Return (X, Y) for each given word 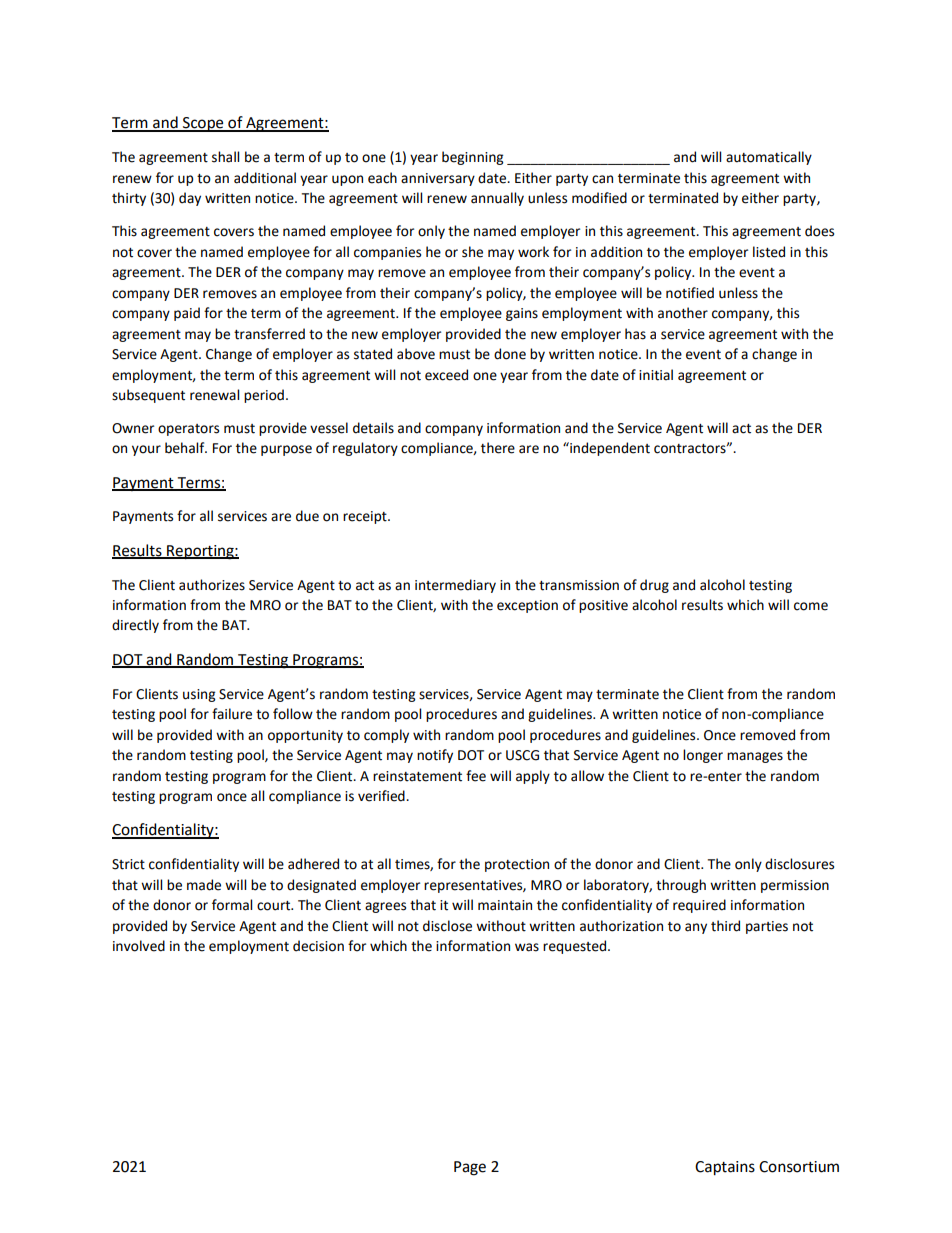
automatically (769, 158)
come (811, 606)
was (527, 947)
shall (225, 157)
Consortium (799, 1167)
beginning (472, 158)
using (199, 695)
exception (527, 606)
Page (470, 1168)
